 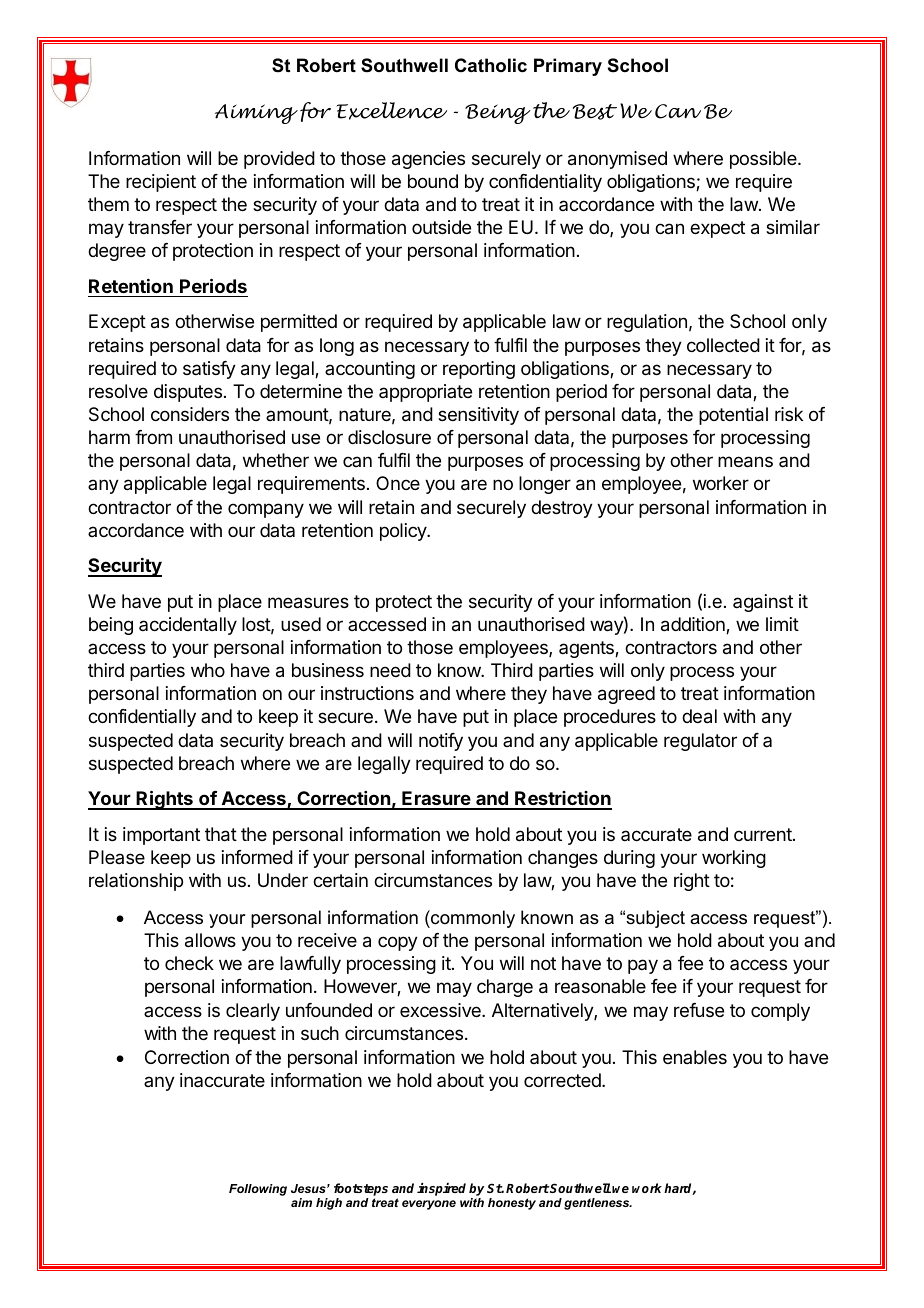 What do you see at coordinates (441, 1189) in the document?
I see `inspired` at bounding box center [441, 1189].
